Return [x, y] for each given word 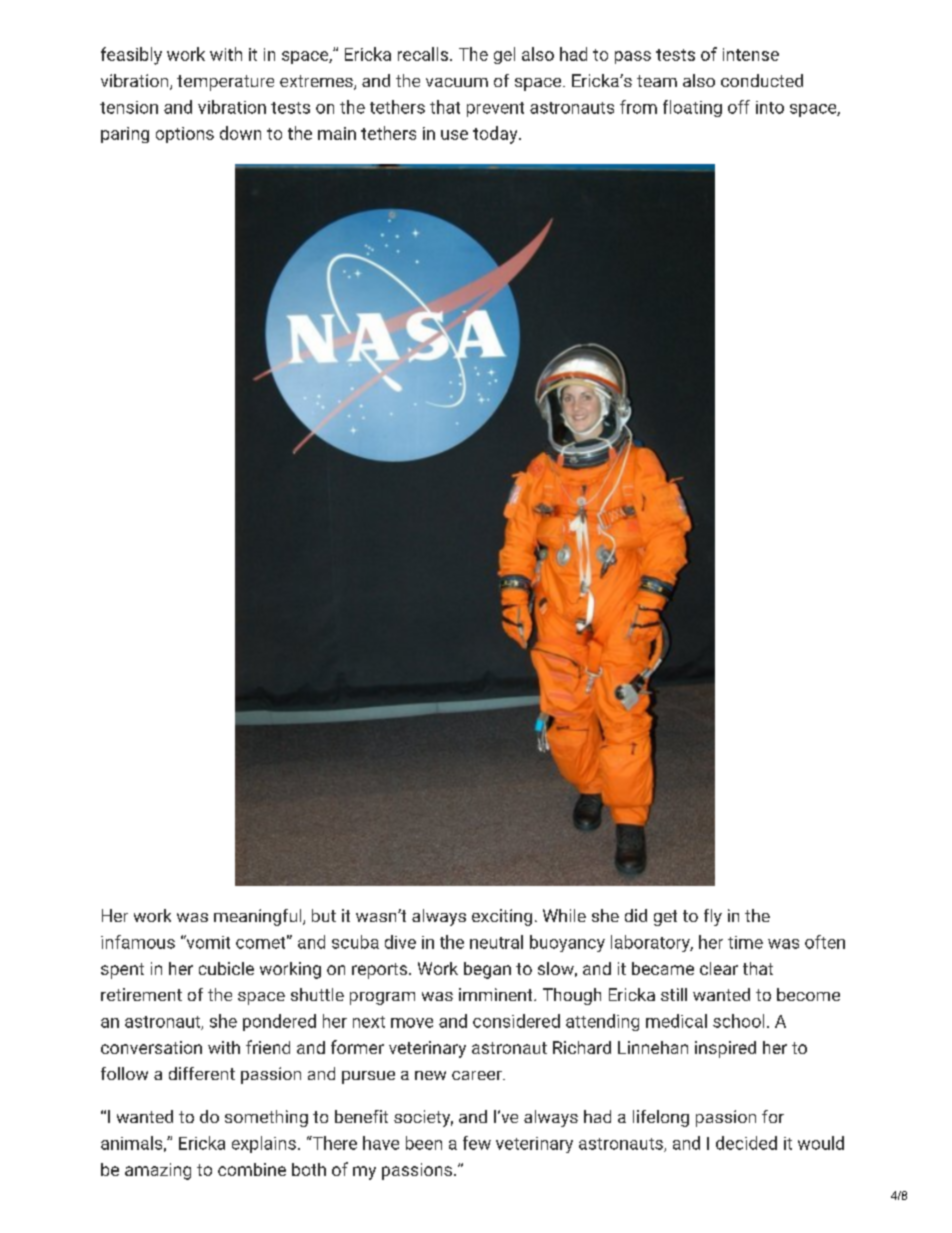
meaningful [259, 917]
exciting [502, 917]
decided [746, 1143]
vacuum [457, 82]
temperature [225, 83]
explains [264, 1144]
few [477, 1143]
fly [713, 917]
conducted [762, 80]
